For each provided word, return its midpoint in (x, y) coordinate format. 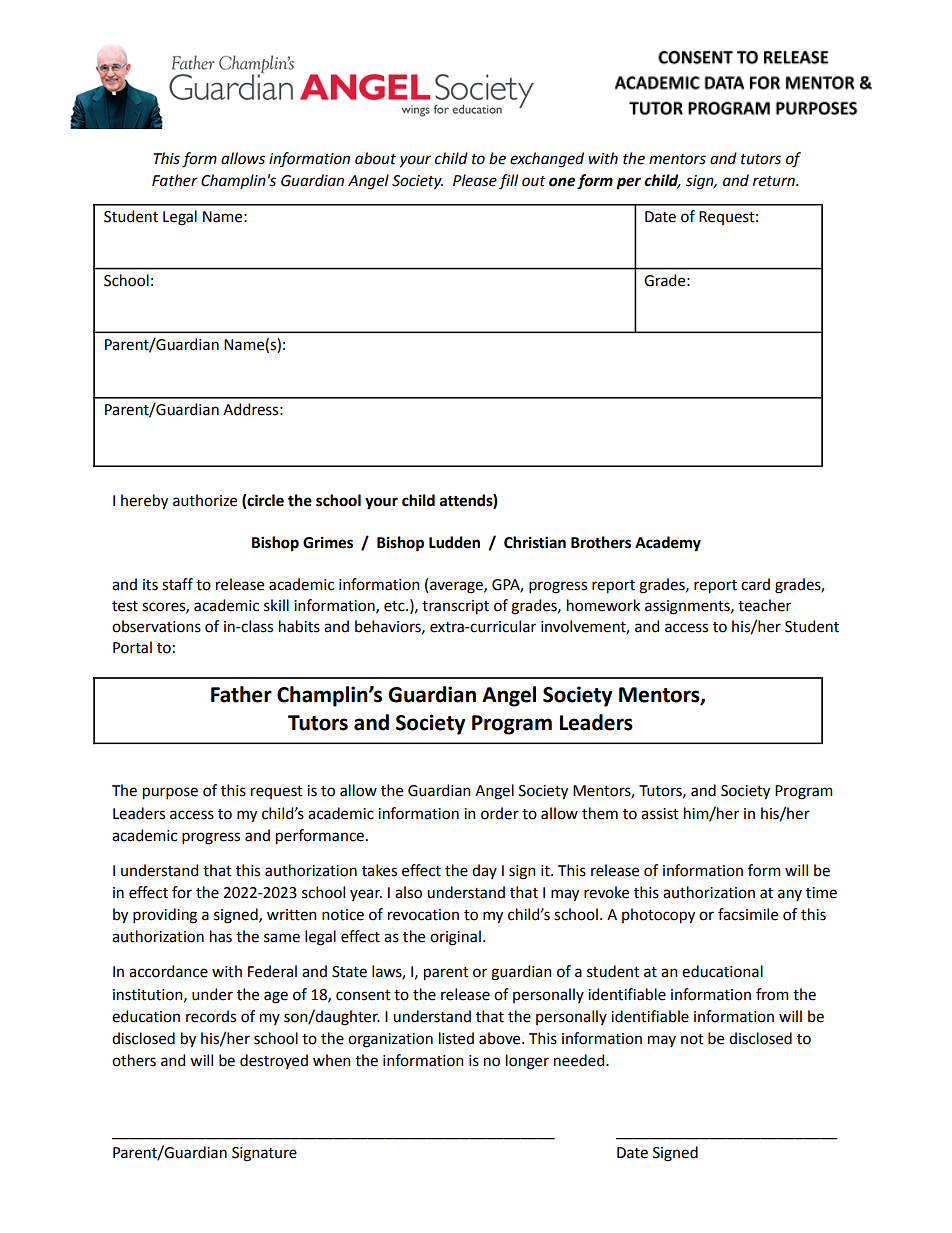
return (775, 181)
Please (475, 180)
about (375, 158)
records (211, 1016)
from (772, 994)
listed (456, 1038)
